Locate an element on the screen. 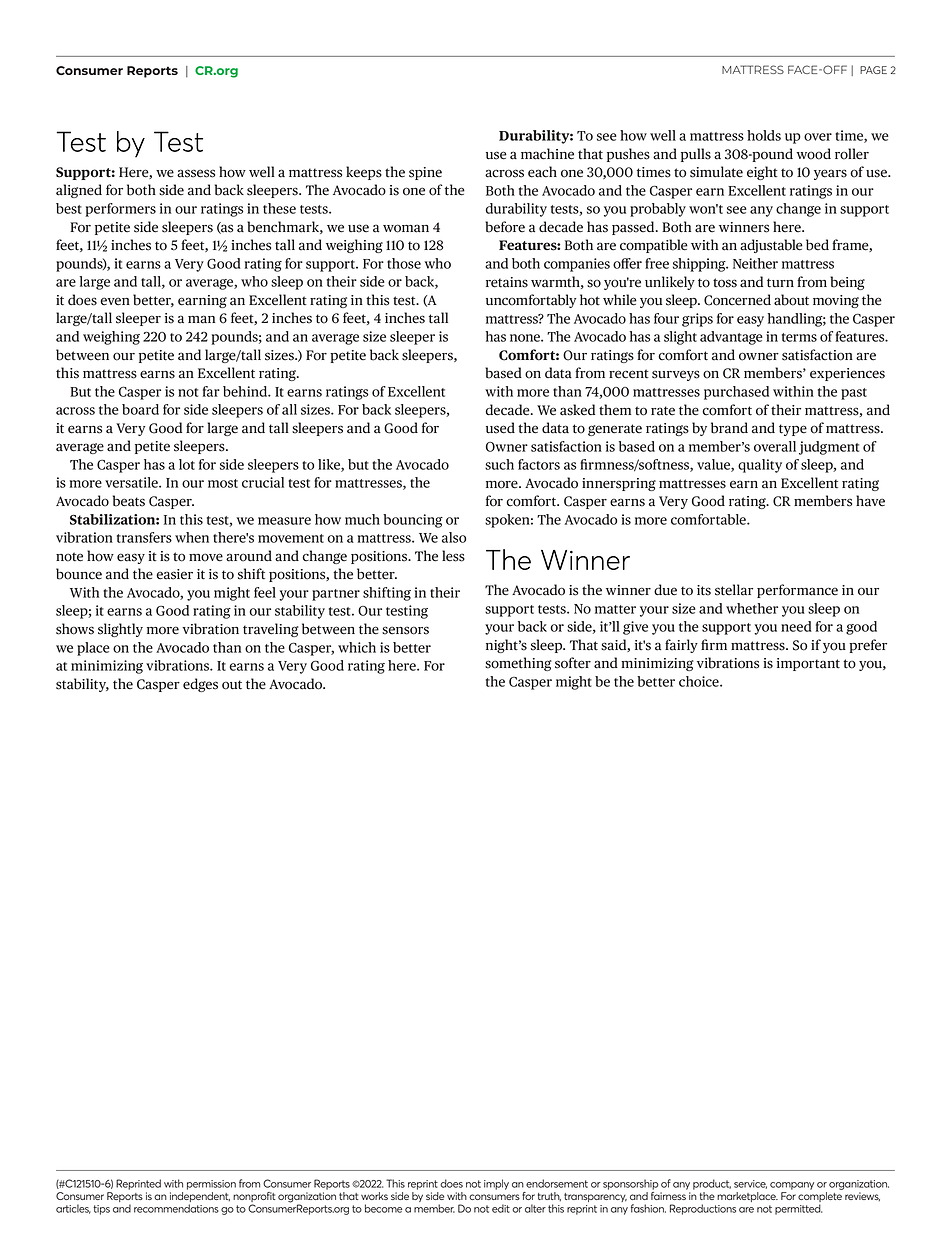  lot is located at coordinates (187, 464).
